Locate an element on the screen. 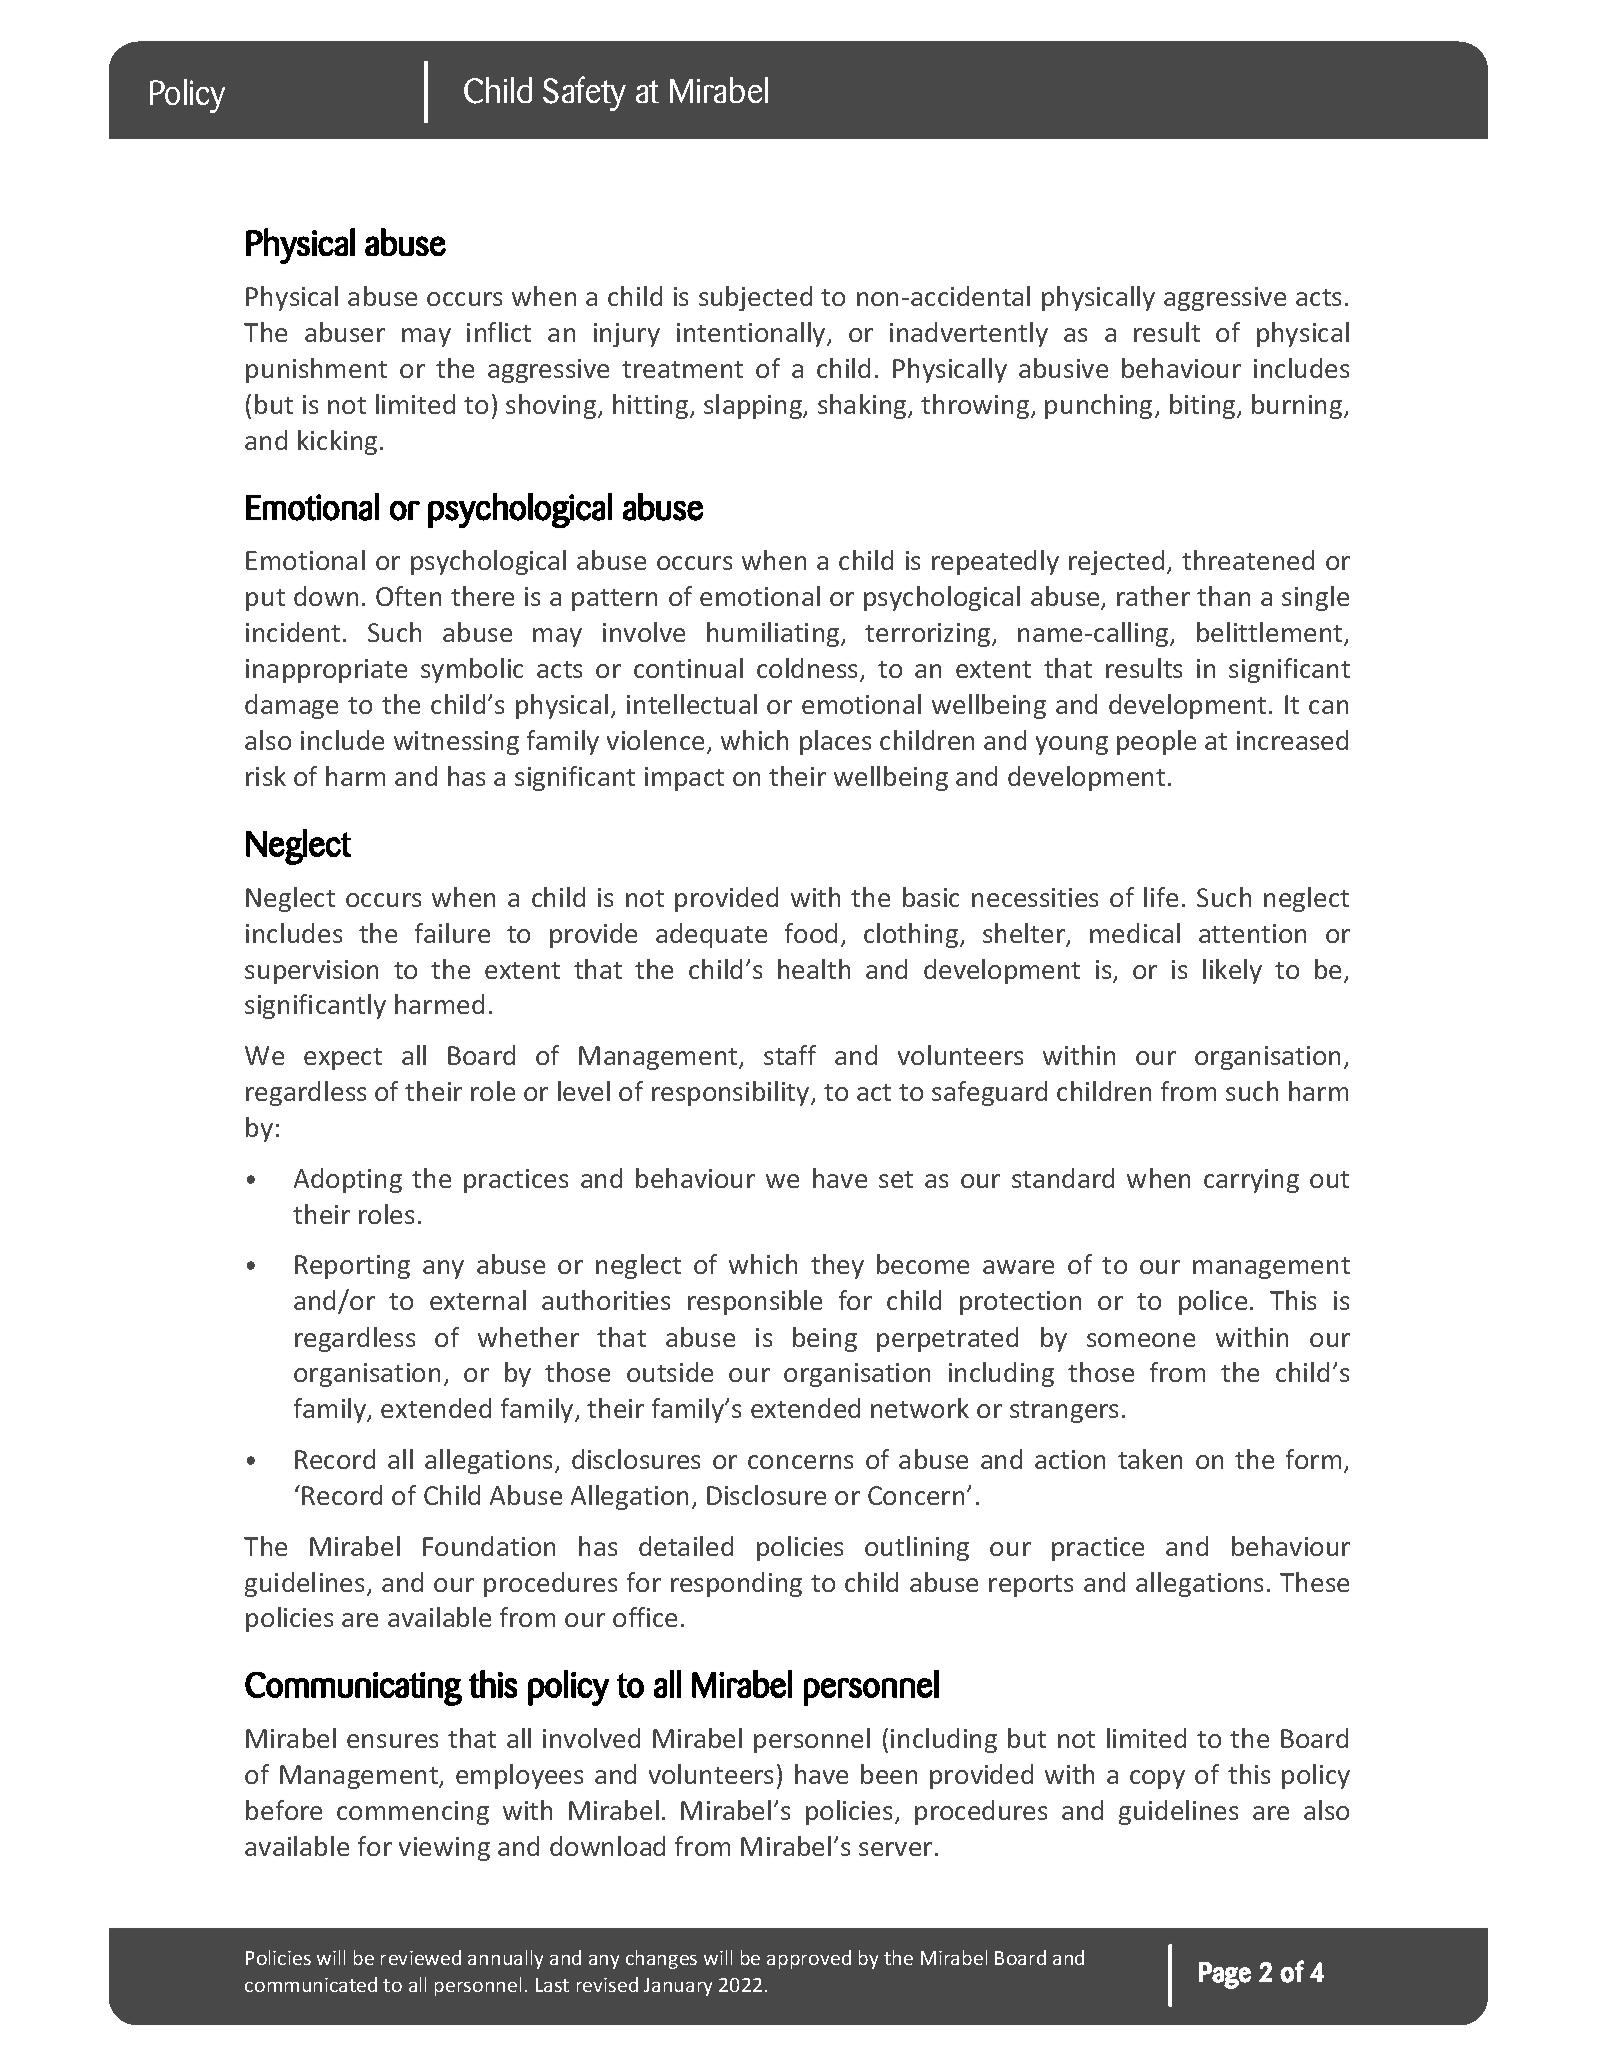 The height and width of the screenshot is (2068, 1598). responsible is located at coordinates (755, 1302).
